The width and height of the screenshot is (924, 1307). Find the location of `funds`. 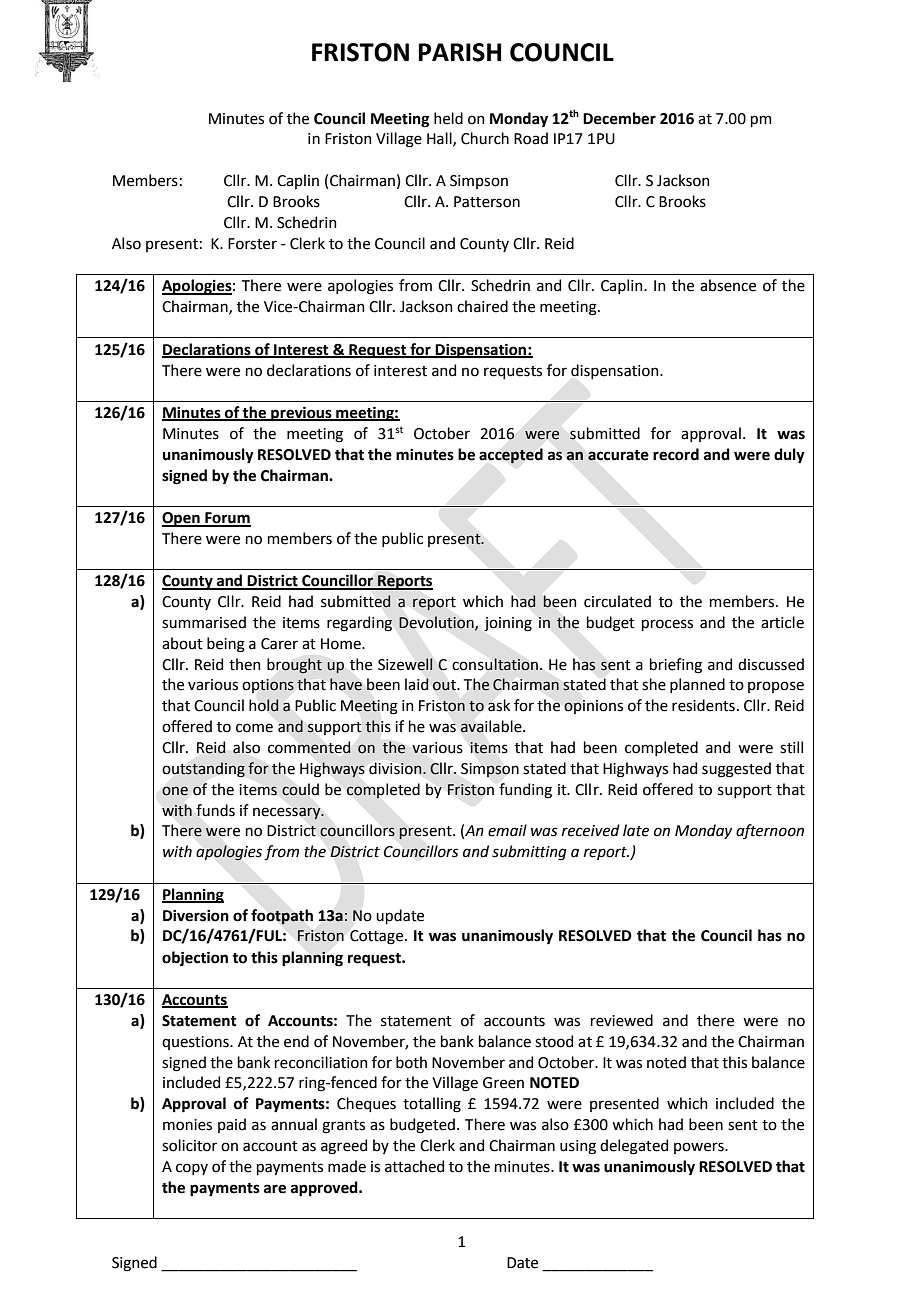

funds is located at coordinates (215, 810).
